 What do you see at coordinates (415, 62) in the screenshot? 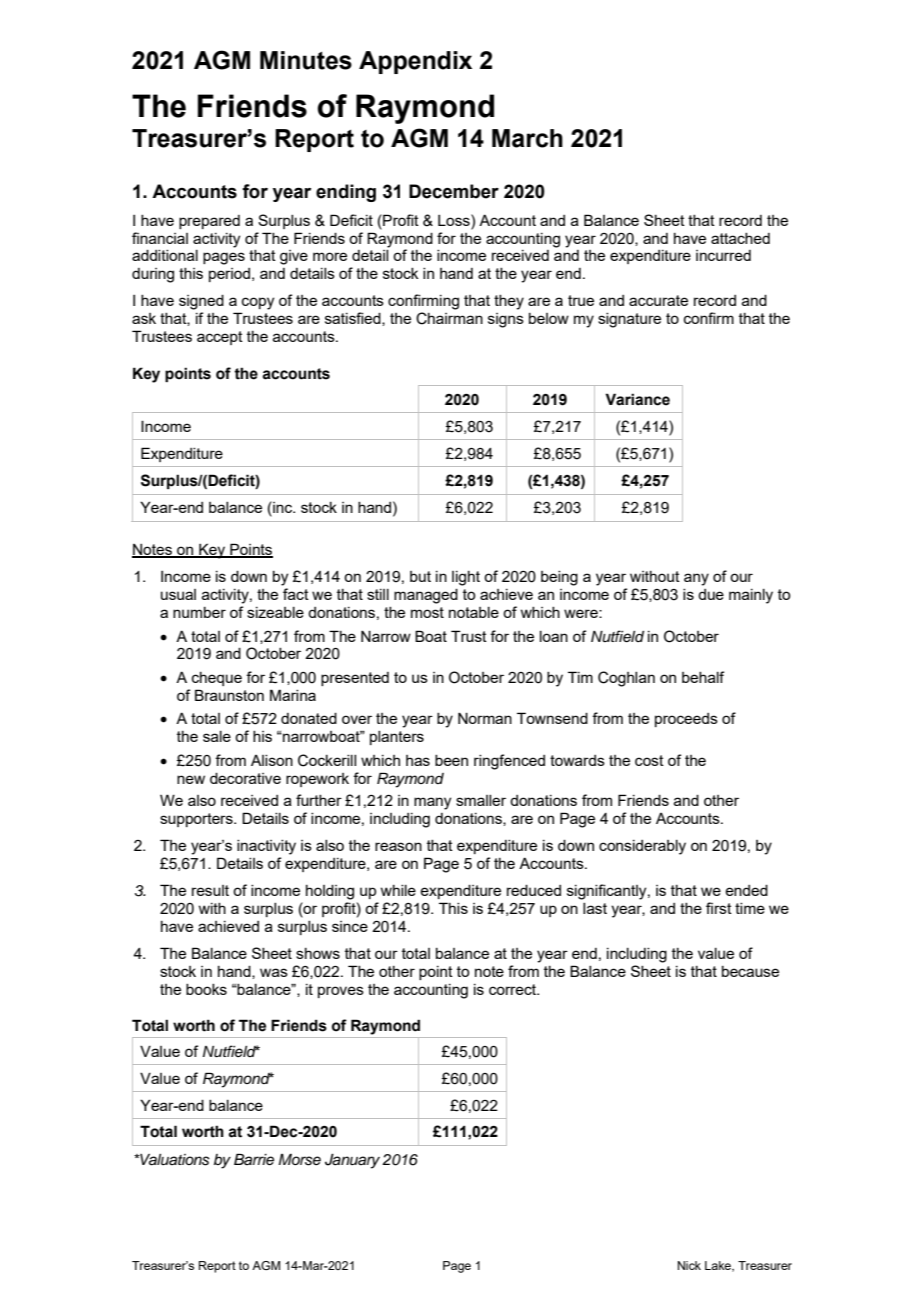
I see `Appendix` at bounding box center [415, 62].
